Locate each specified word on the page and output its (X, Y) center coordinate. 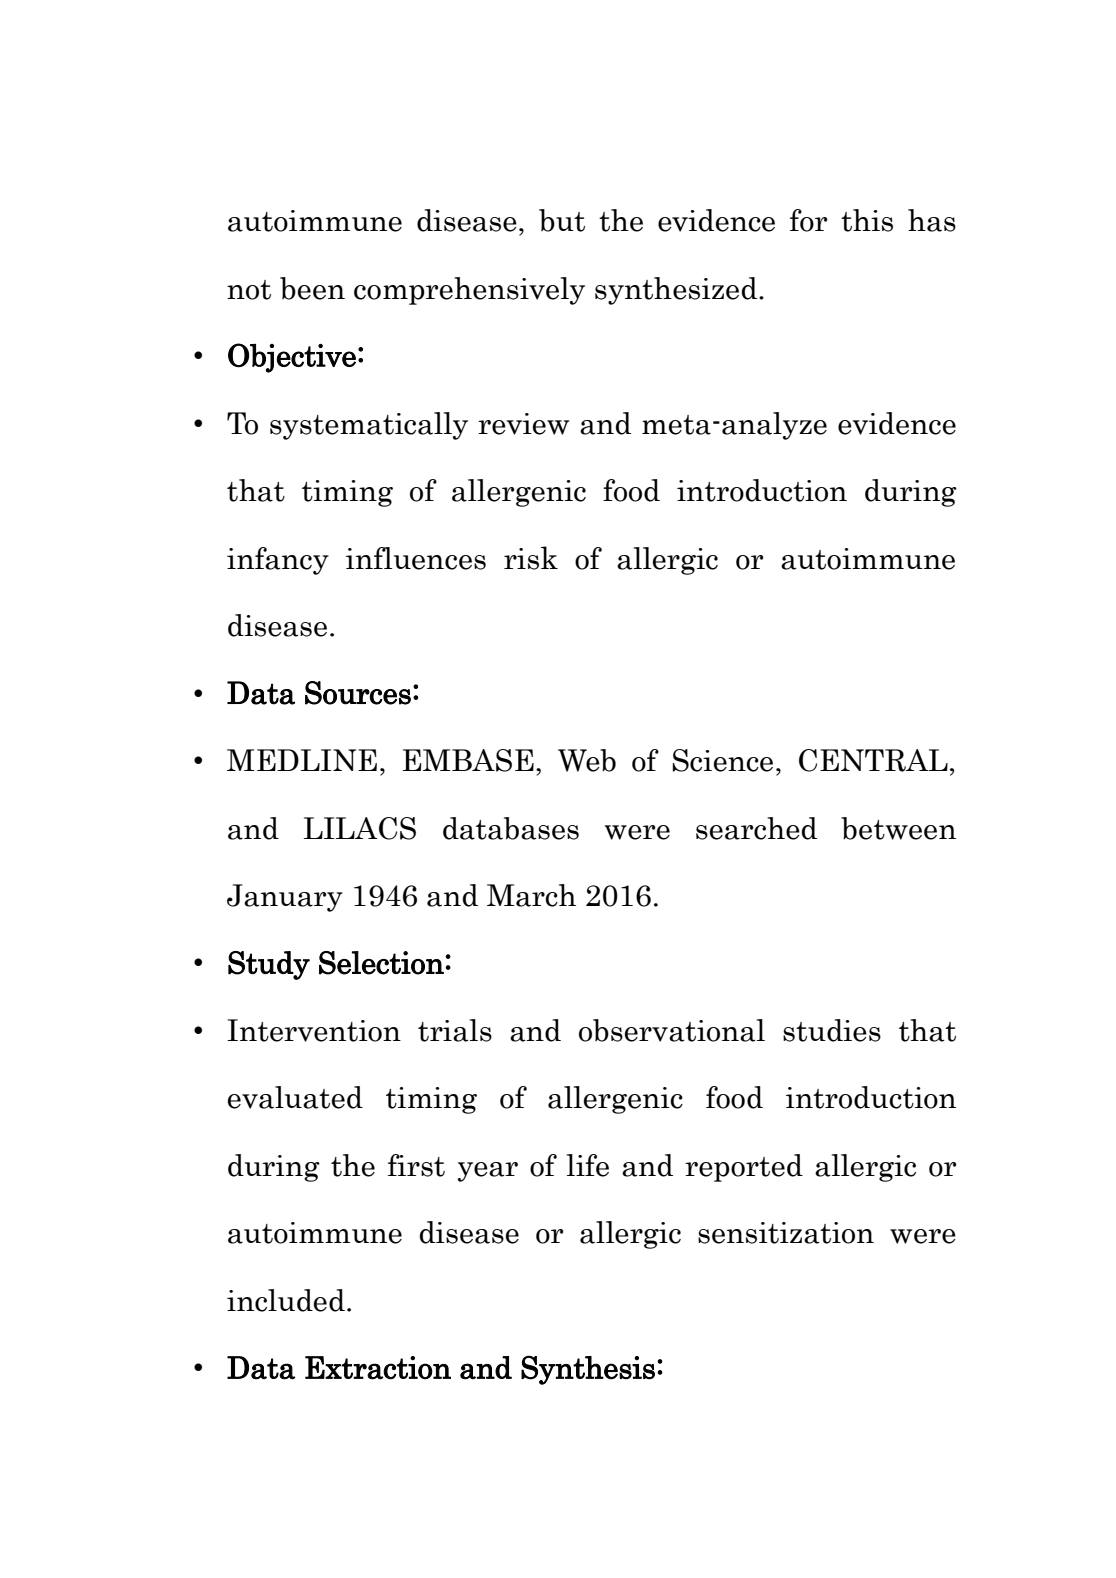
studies (832, 1030)
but (562, 220)
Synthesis (588, 1370)
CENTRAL (873, 760)
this (867, 220)
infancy (278, 561)
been (312, 288)
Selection (381, 963)
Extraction (378, 1368)
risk (531, 558)
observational (672, 1030)
